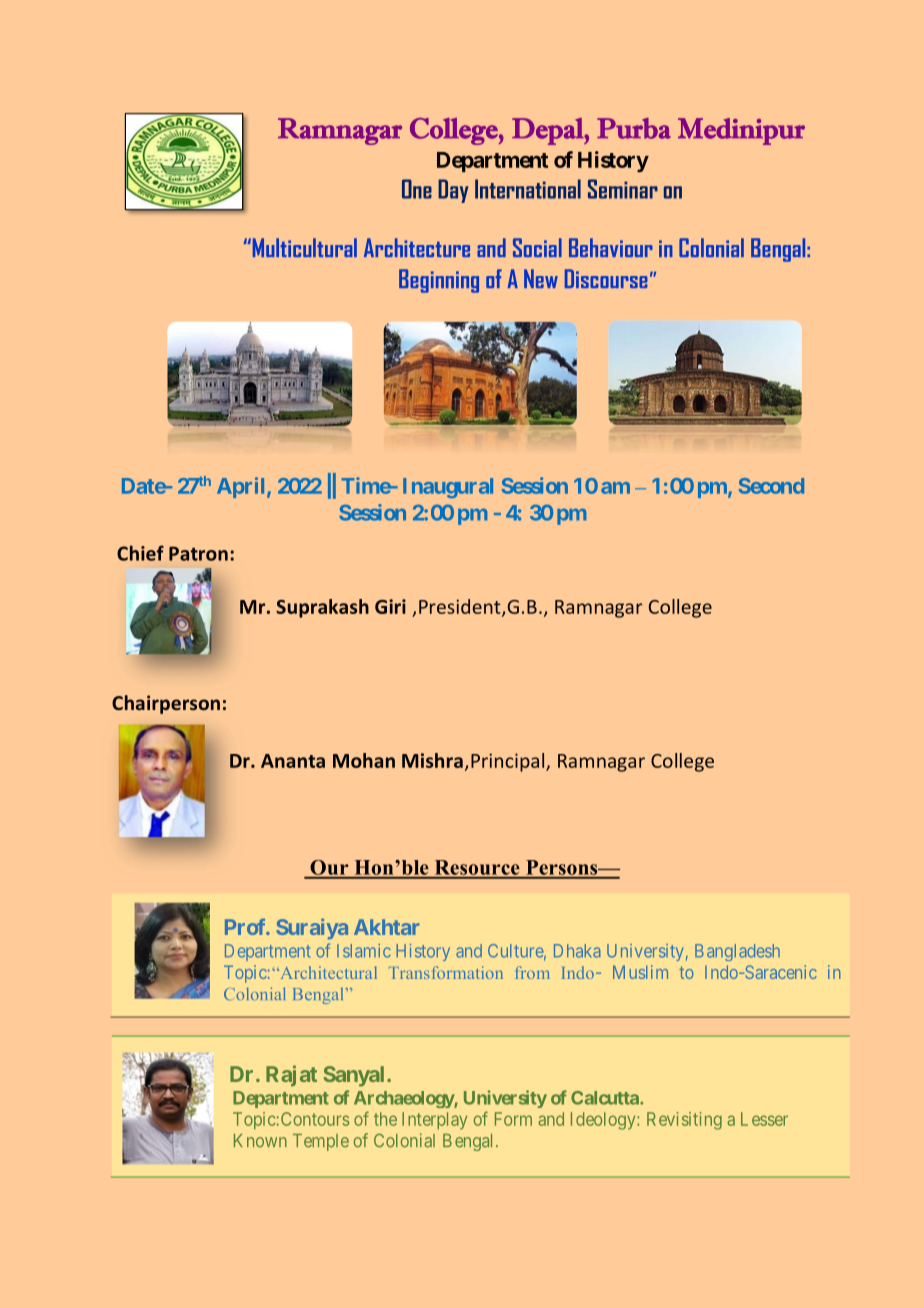 This screenshot has height=1308, width=924. Describe the element at coordinates (293, 761) in the screenshot. I see `Ananta` at that location.
